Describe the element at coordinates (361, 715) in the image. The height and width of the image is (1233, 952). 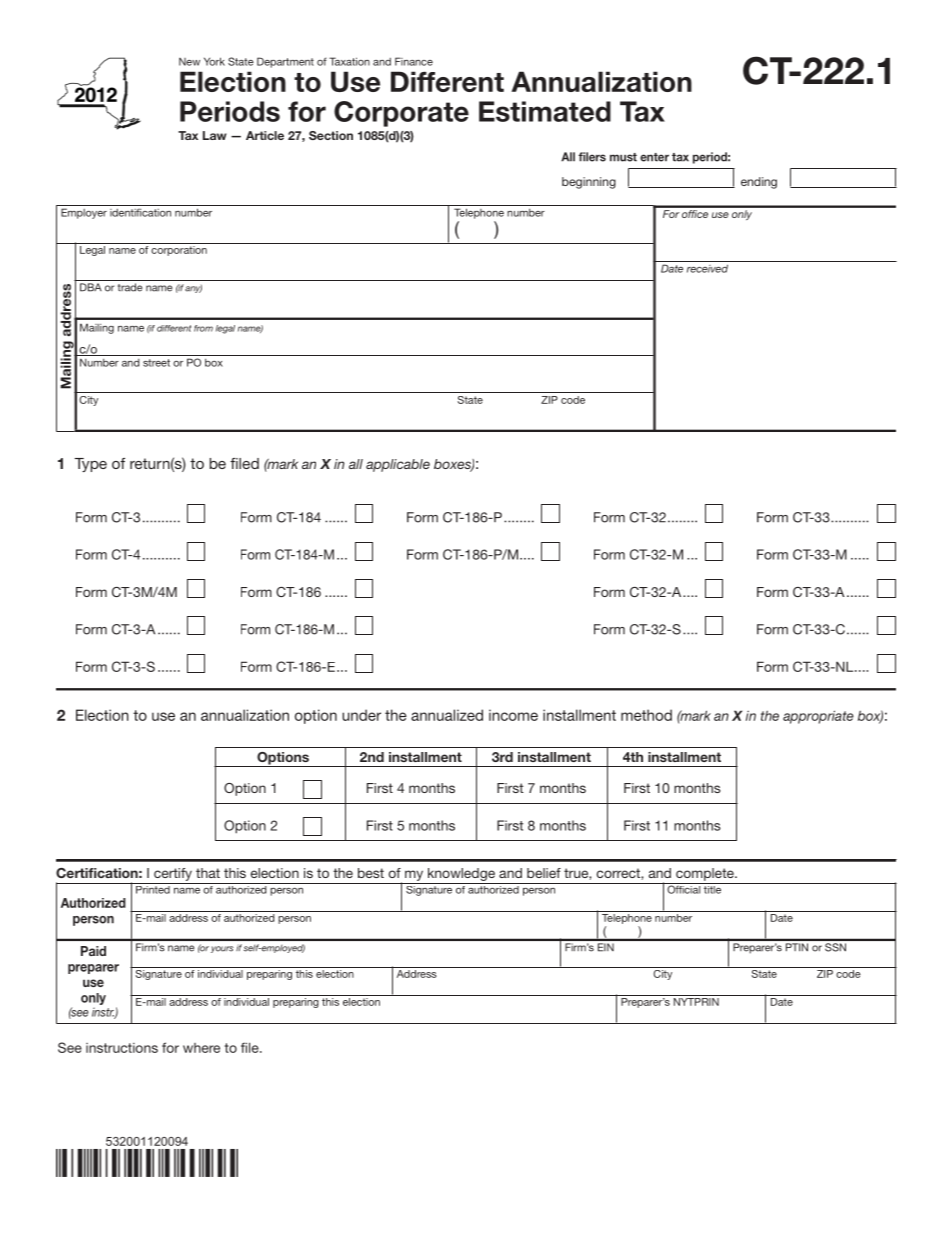
I see `under` at that location.
